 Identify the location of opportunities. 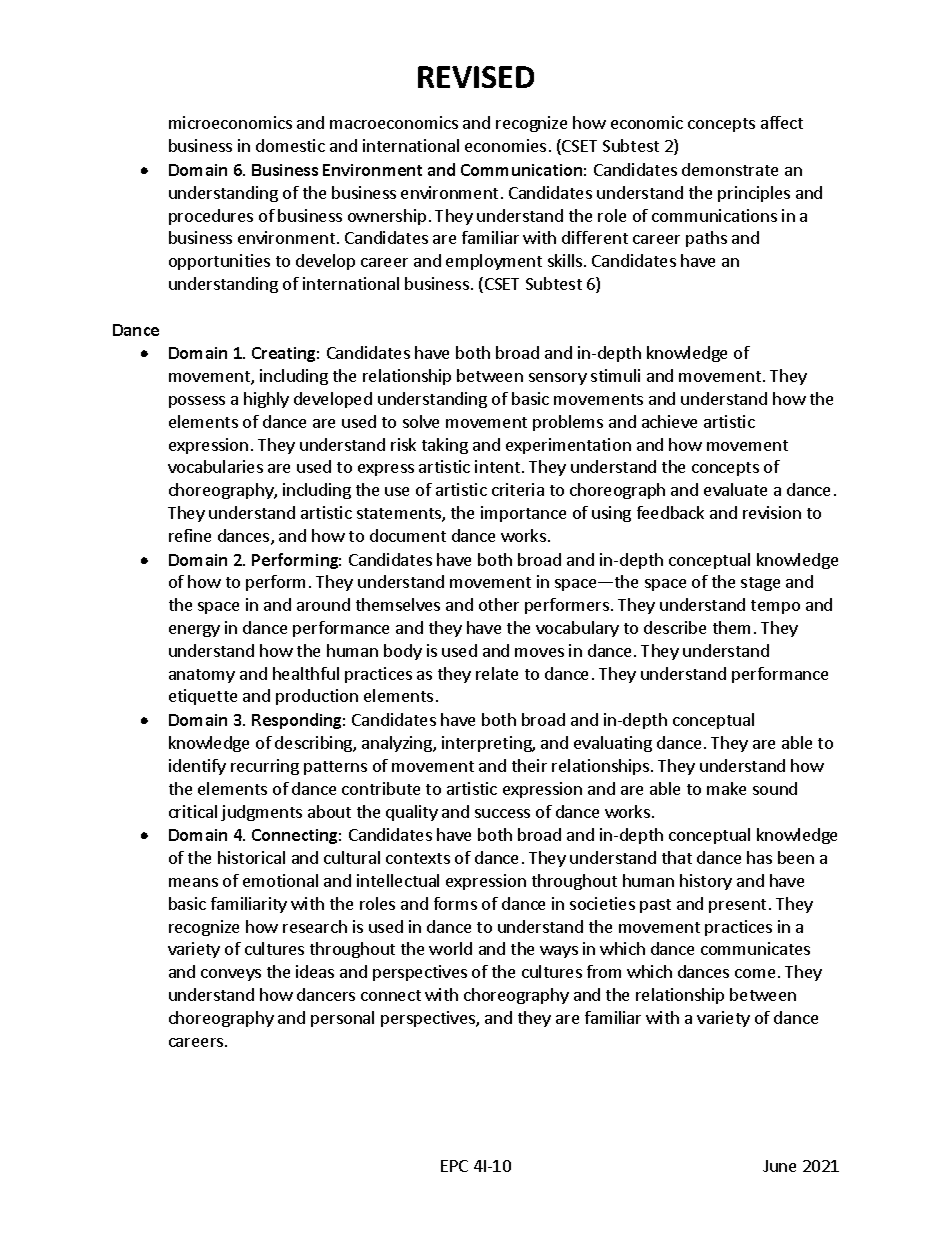
(219, 262).
